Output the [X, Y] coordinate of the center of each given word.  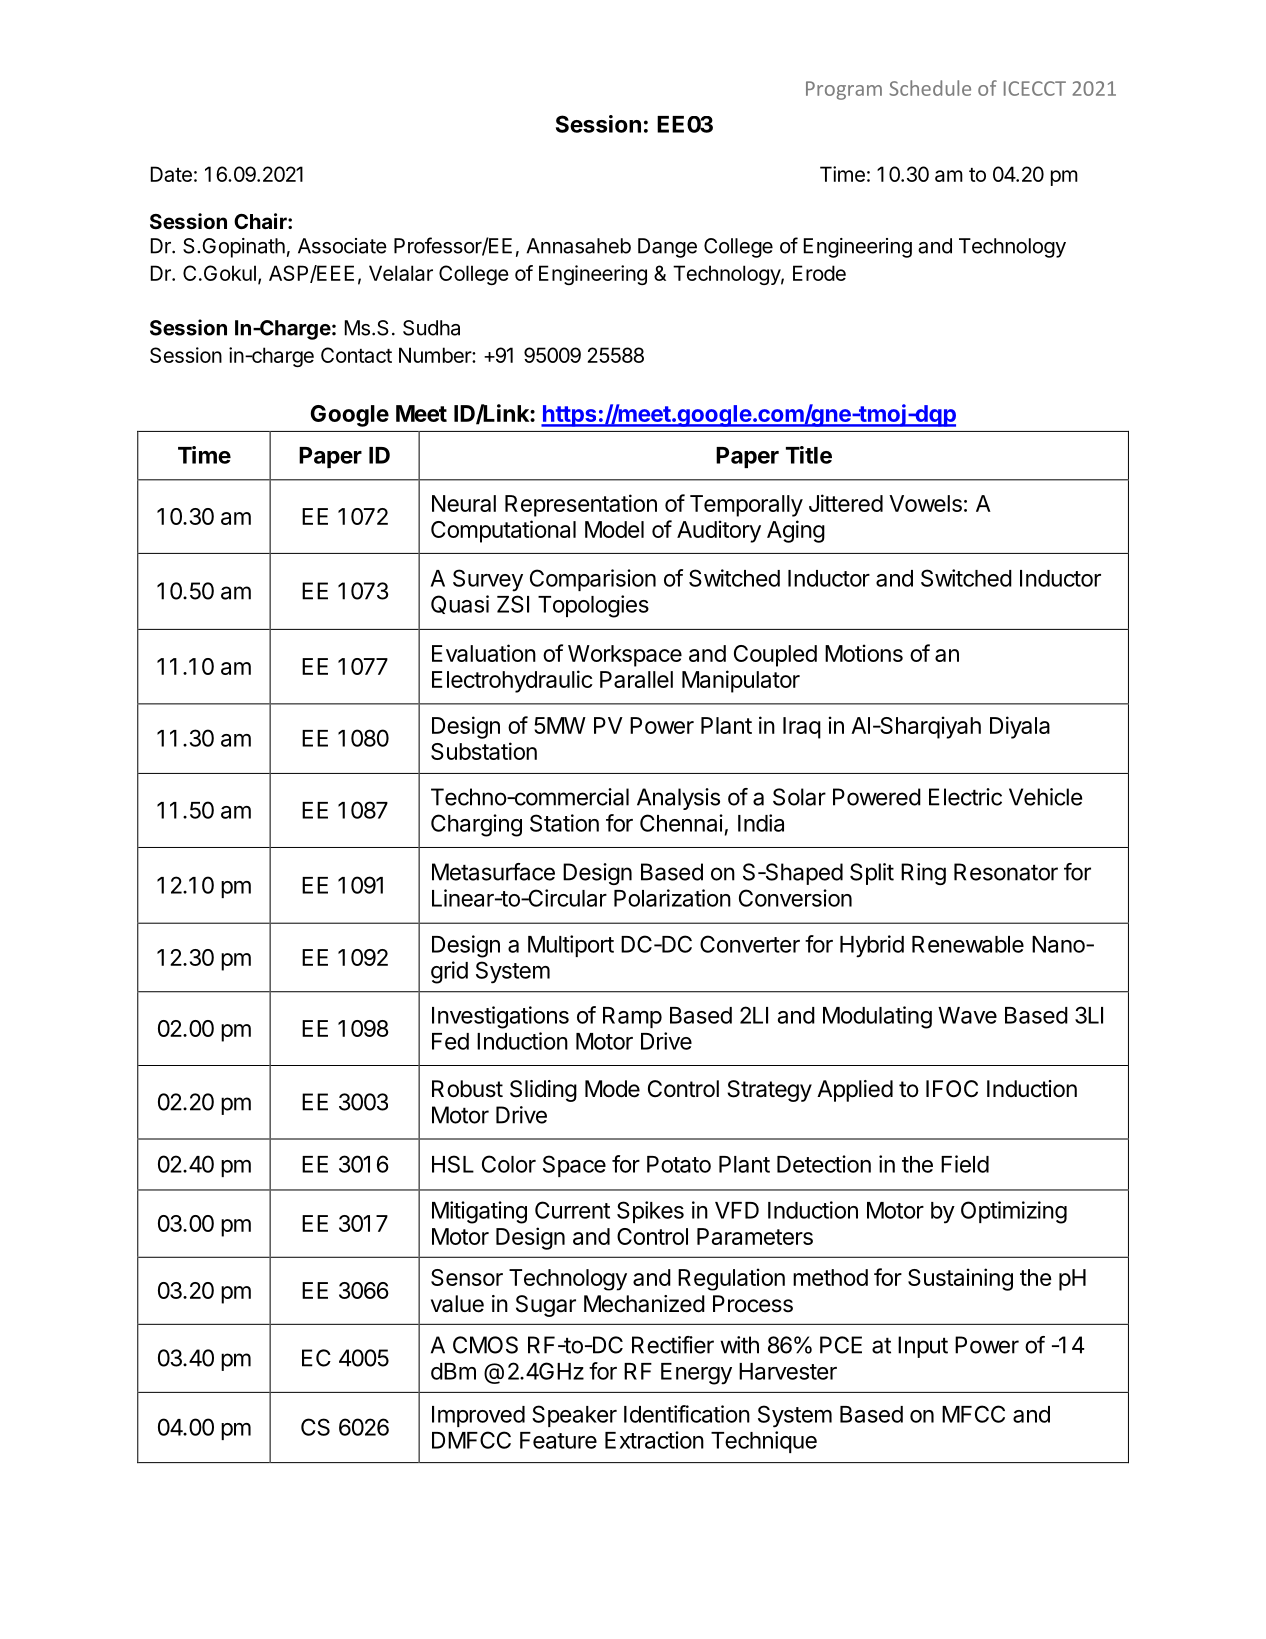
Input [923, 1347]
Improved [478, 1416]
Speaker [574, 1416]
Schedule [930, 88]
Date [171, 174]
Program [844, 90]
